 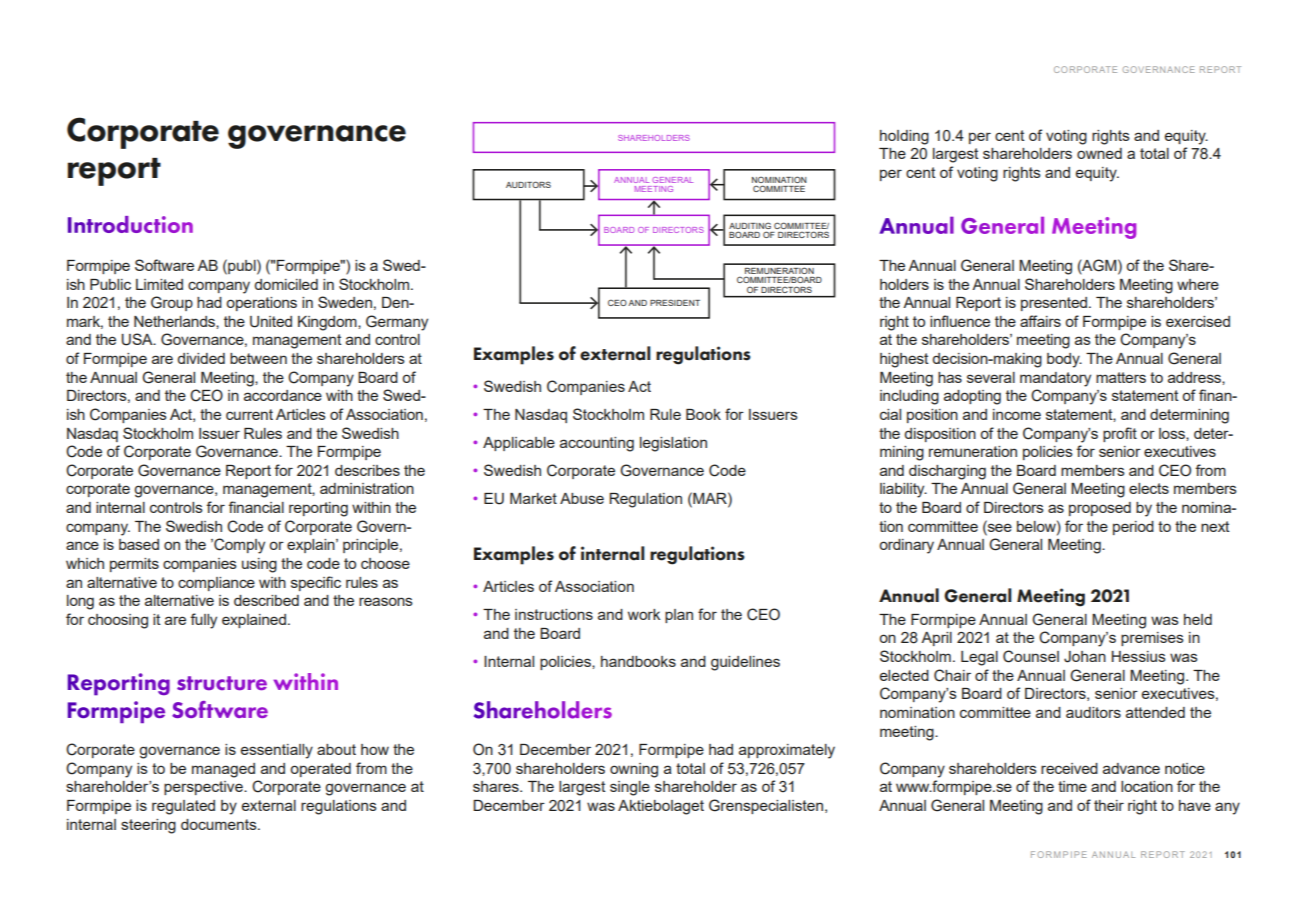 I want to click on held, so click(x=1198, y=619).
